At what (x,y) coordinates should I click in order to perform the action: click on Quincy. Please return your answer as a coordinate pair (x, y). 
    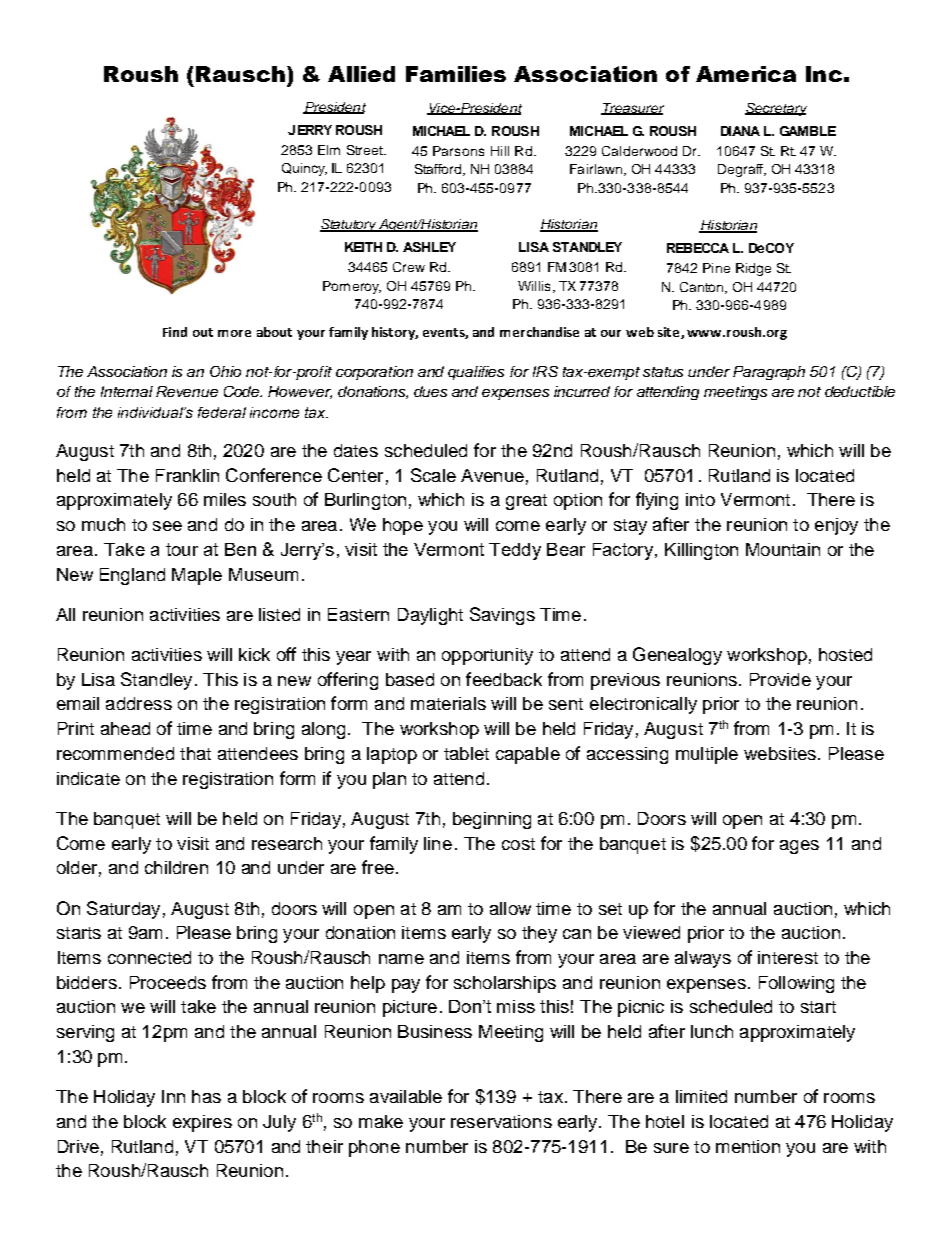
    Looking at the image, I should click on (304, 169).
